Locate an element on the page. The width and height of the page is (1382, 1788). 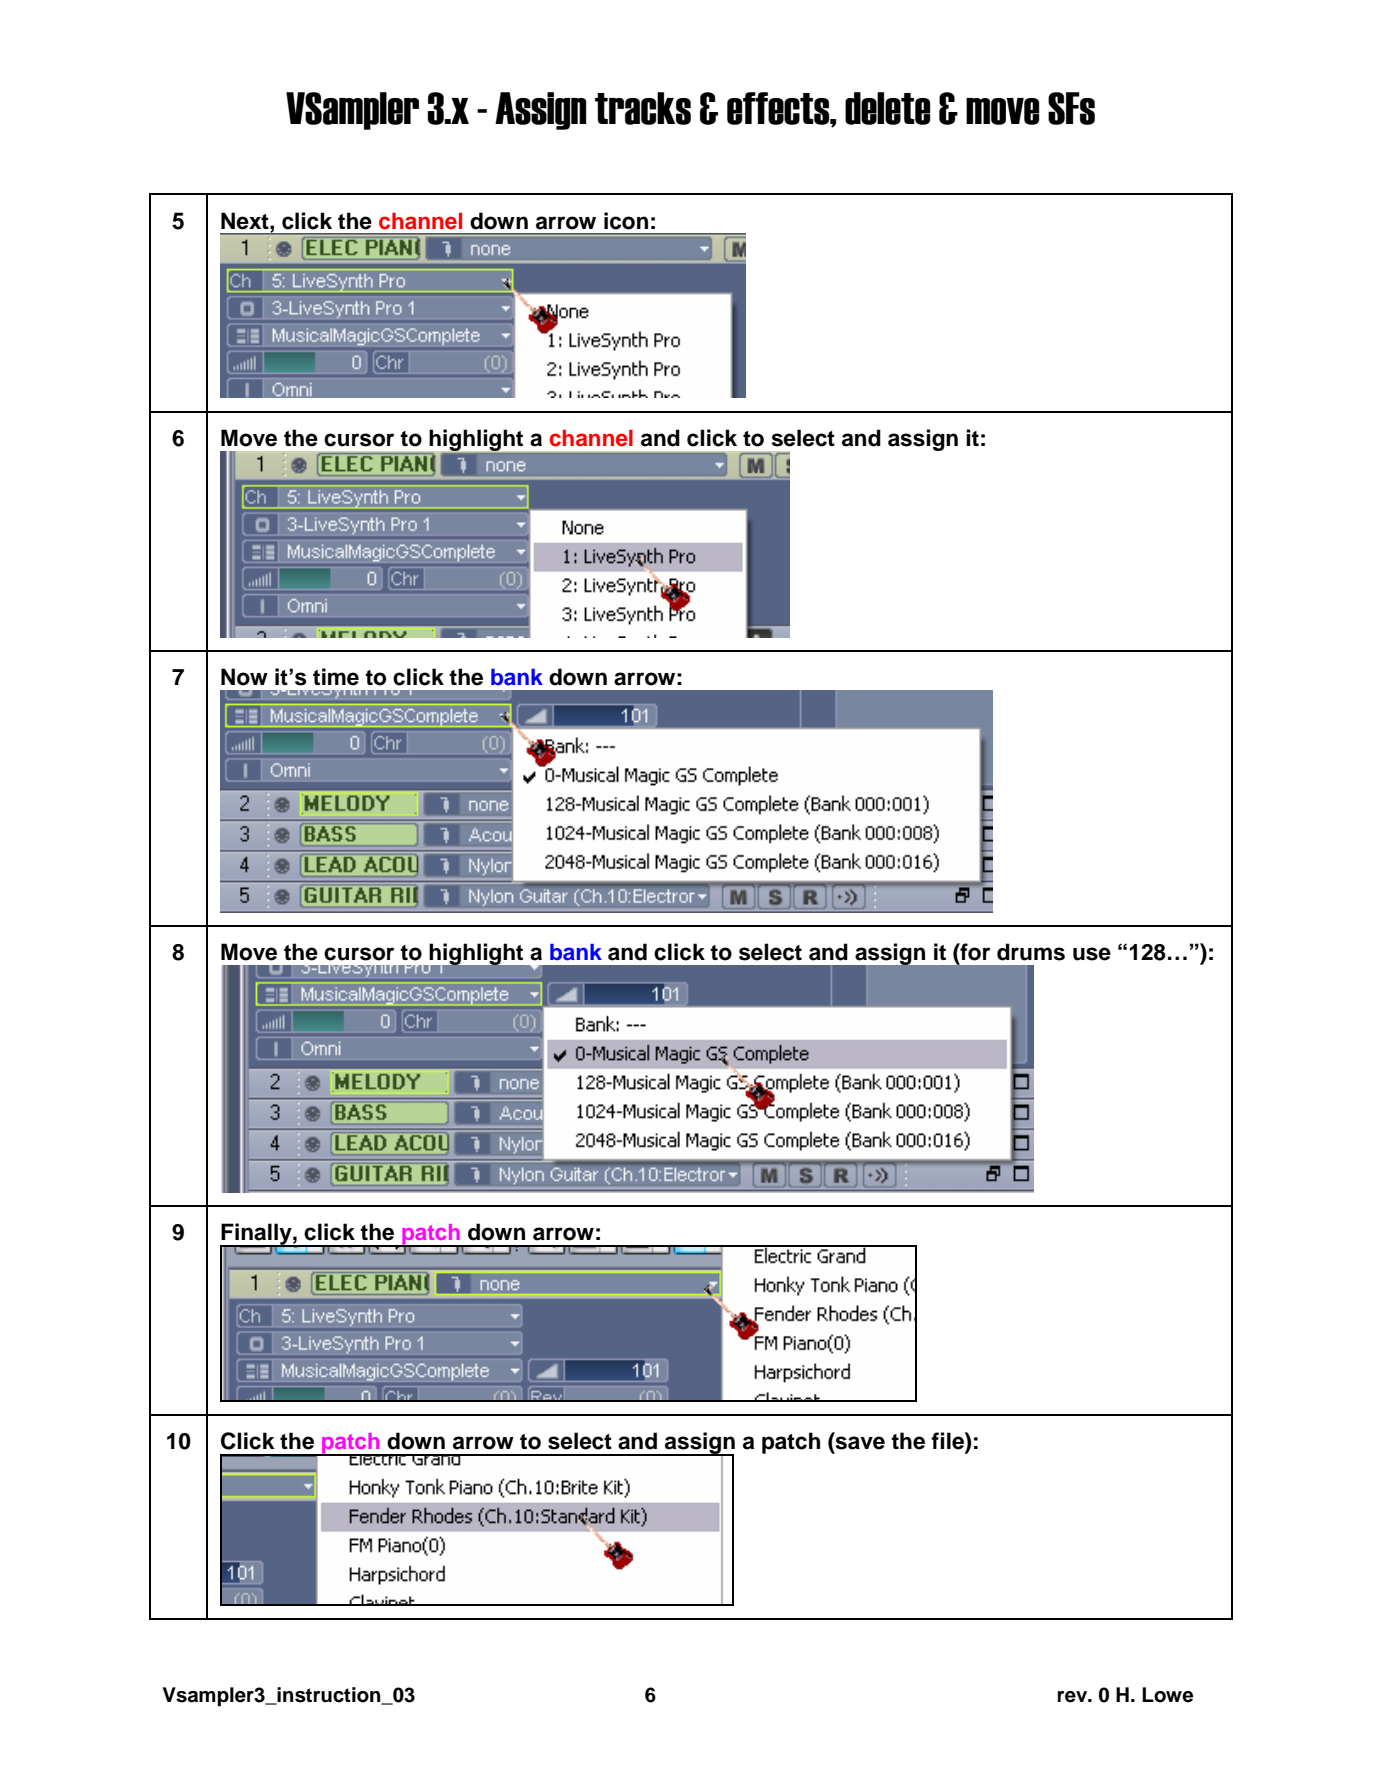
Now is located at coordinates (244, 677).
